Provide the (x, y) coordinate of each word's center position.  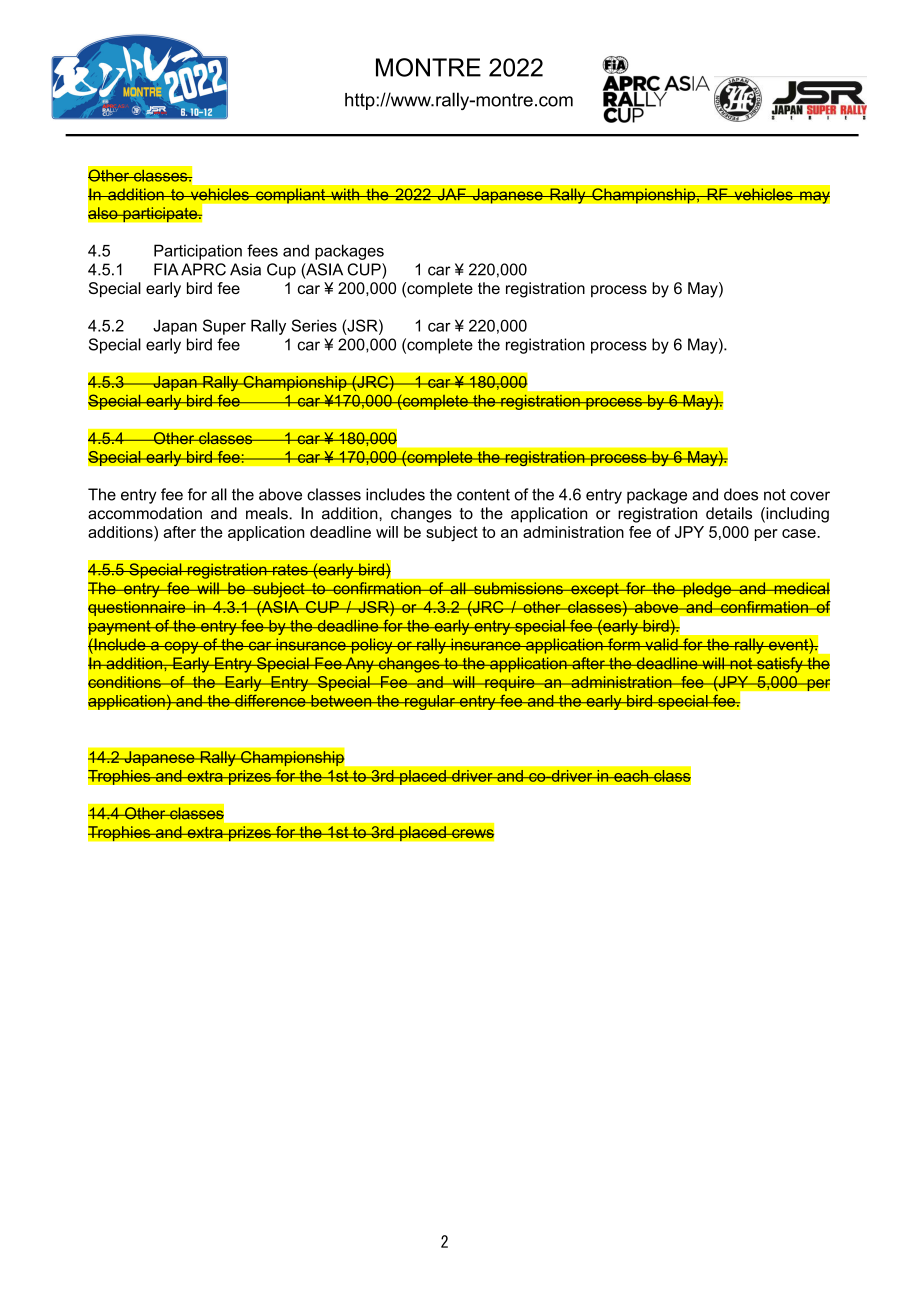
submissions (518, 588)
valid (661, 644)
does (741, 494)
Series (314, 325)
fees (262, 250)
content (483, 495)
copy (181, 647)
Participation (198, 252)
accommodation (145, 513)
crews (472, 834)
